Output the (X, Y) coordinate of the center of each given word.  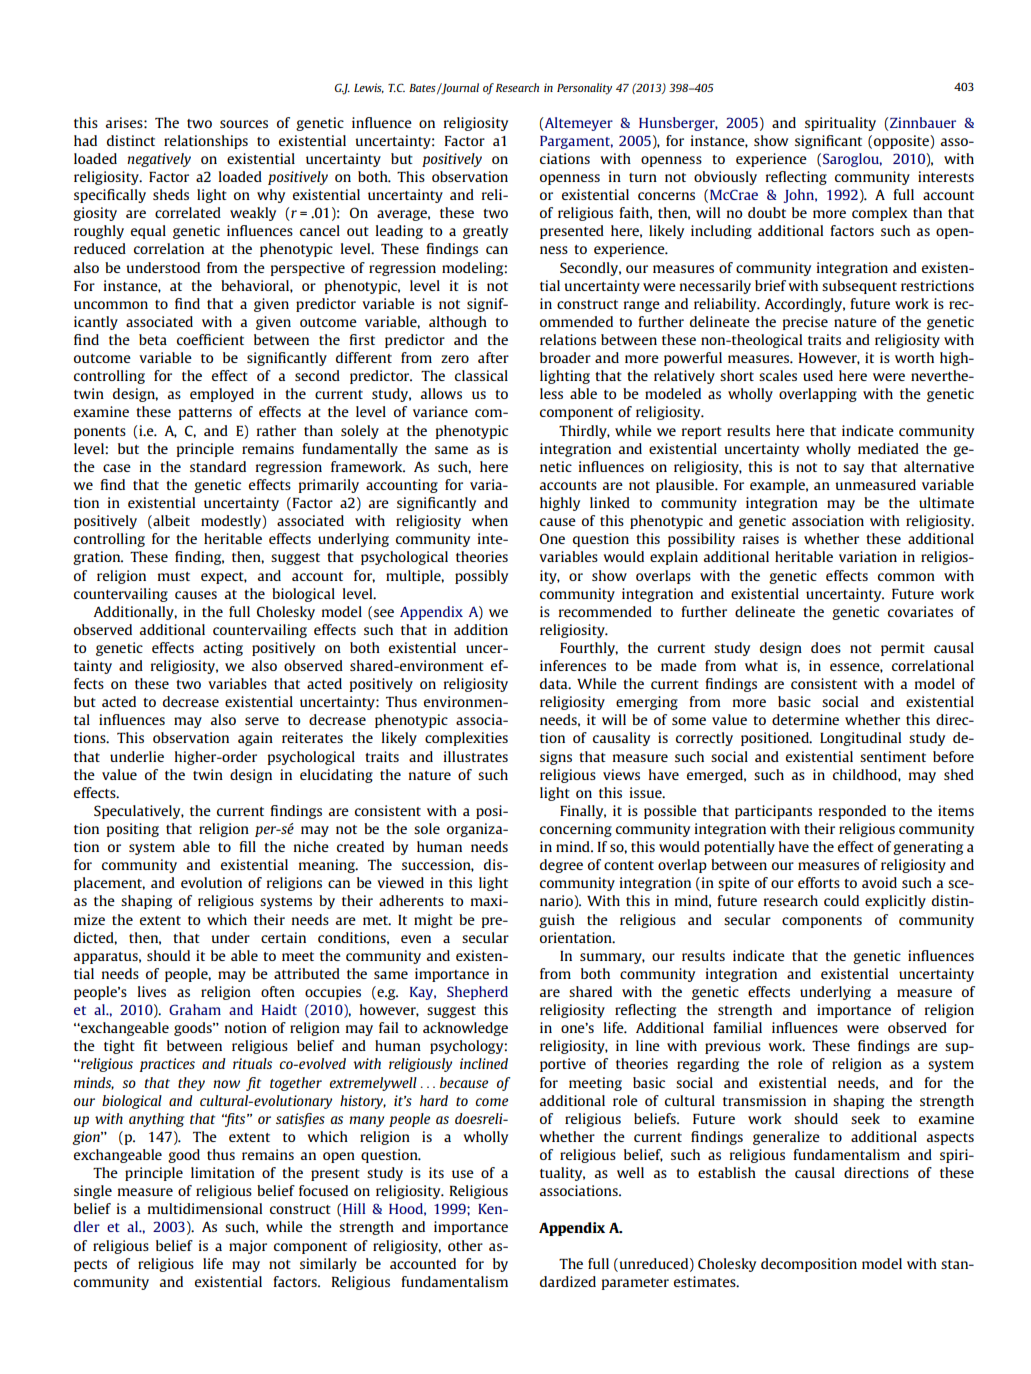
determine (805, 719)
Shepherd (477, 993)
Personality (584, 89)
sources (244, 124)
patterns (205, 414)
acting (223, 649)
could (841, 900)
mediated (888, 448)
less (551, 393)
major (248, 1247)
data (555, 683)
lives (152, 991)
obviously (725, 178)
